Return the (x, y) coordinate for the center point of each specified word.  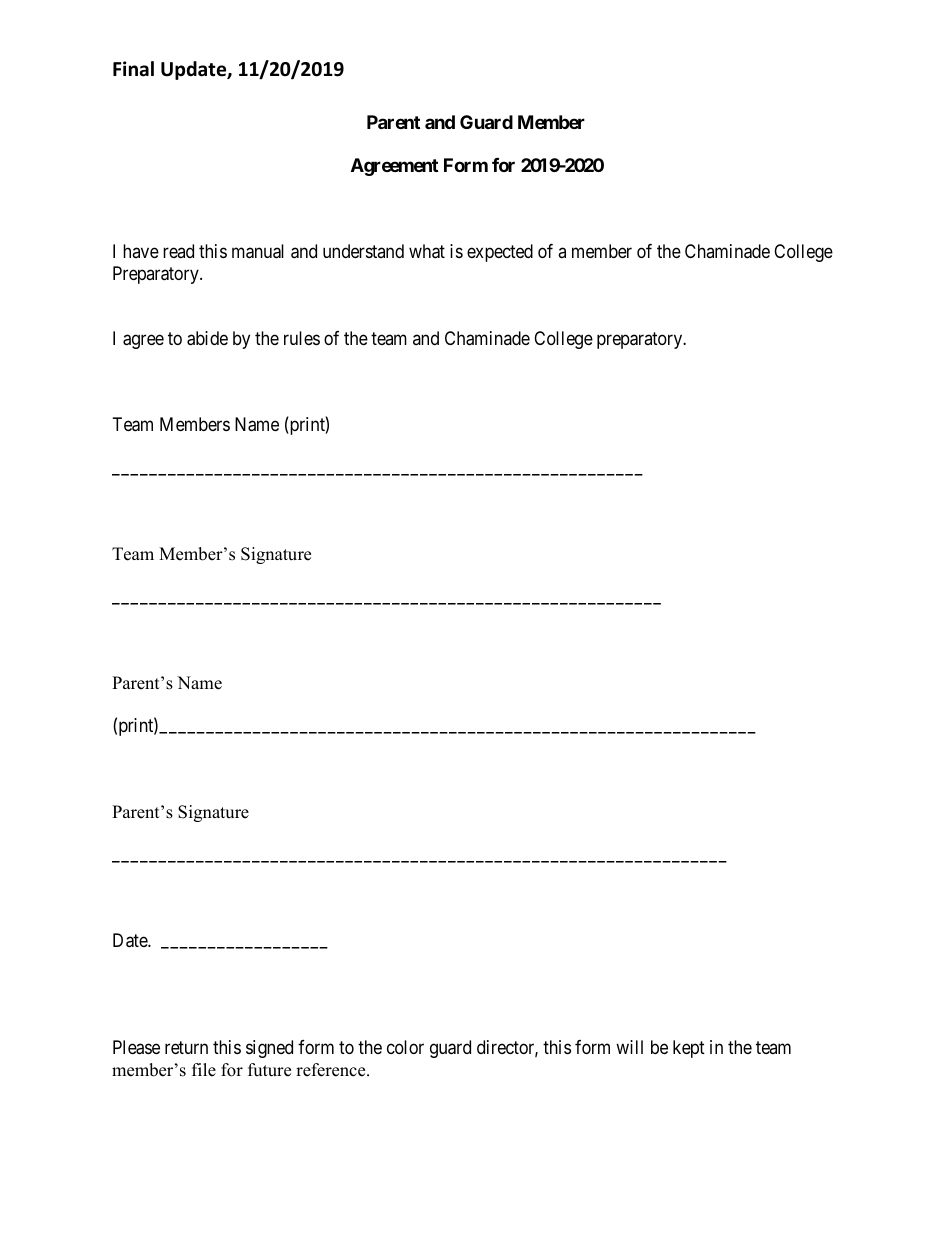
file (204, 1070)
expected (500, 253)
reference (332, 1070)
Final (133, 69)
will (629, 1047)
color (405, 1047)
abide (207, 338)
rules (302, 338)
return (186, 1048)
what (427, 251)
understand (363, 251)
